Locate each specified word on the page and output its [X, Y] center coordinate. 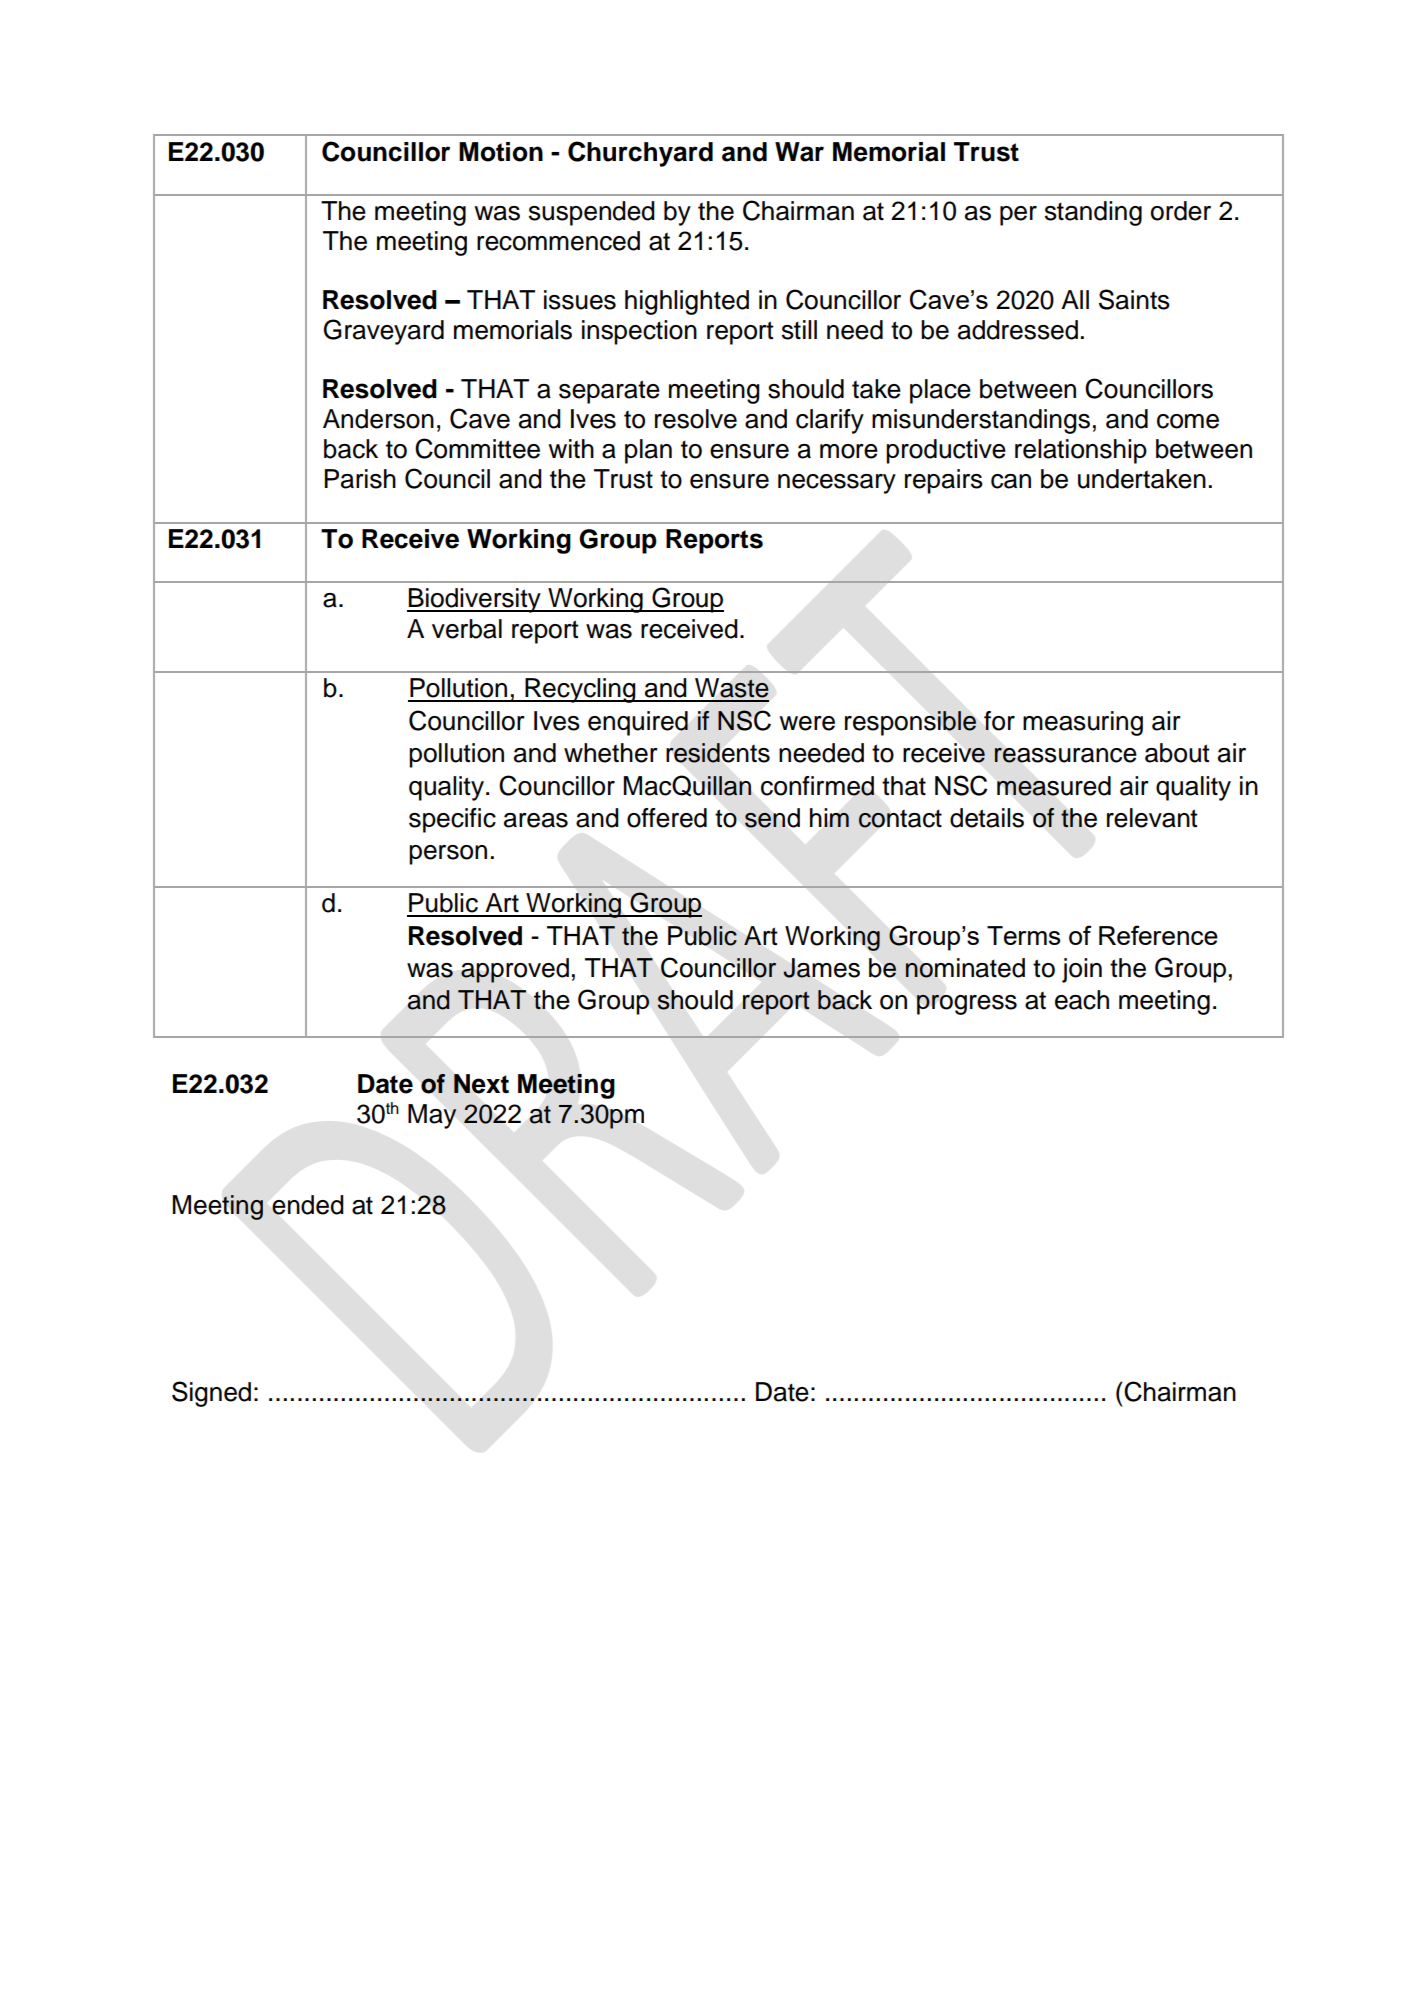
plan [648, 451]
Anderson [378, 419]
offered [667, 818]
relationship [1081, 451]
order [1181, 211]
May [432, 1116]
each [1082, 1000]
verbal [467, 629]
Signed [211, 1394]
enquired [638, 723]
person [448, 855]
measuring [1083, 723]
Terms [1024, 935]
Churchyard [640, 154]
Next [481, 1084]
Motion [501, 152]
